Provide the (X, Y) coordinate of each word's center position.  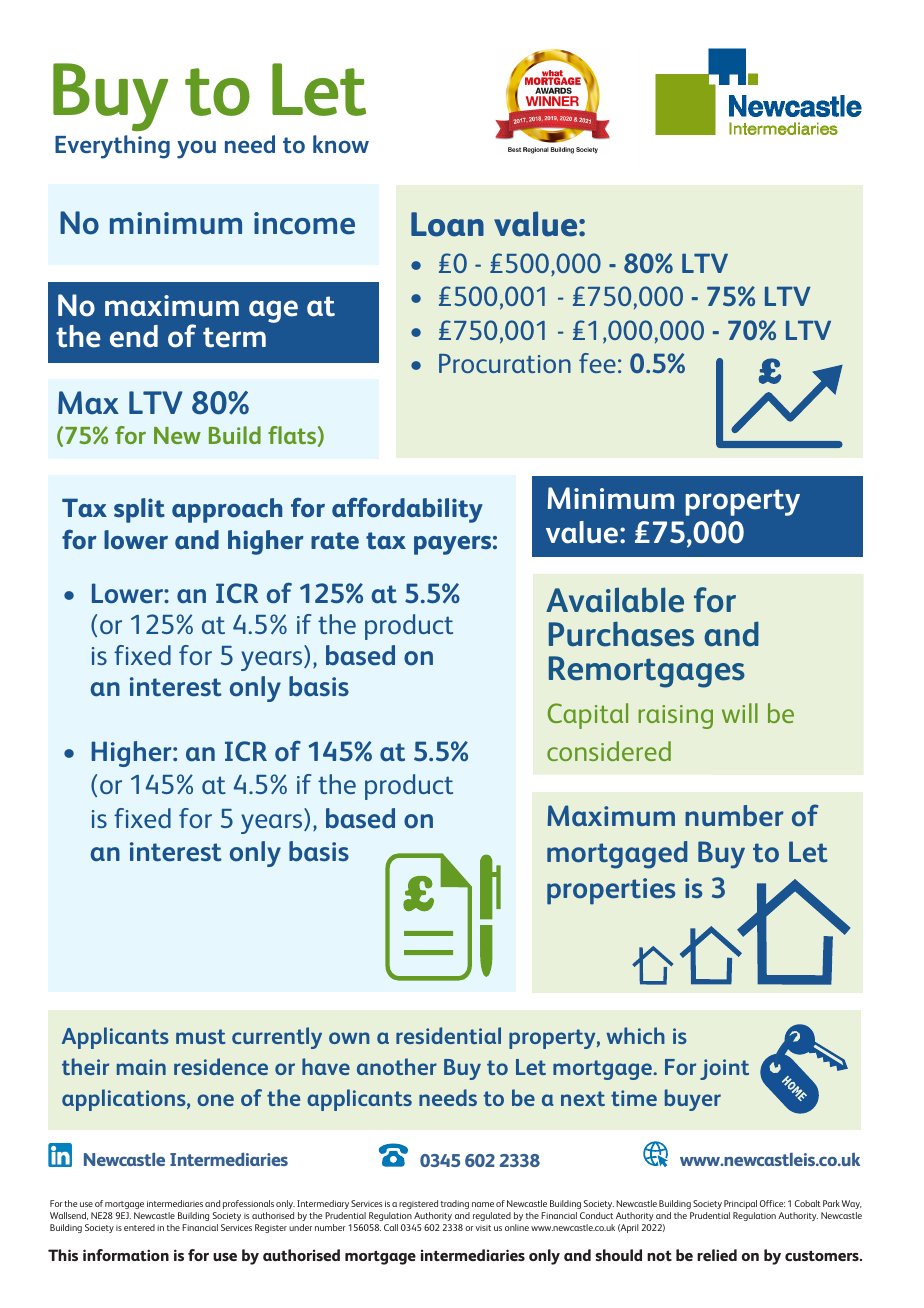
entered (139, 1227)
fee (597, 363)
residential (448, 1035)
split (139, 510)
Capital (588, 716)
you (196, 149)
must (201, 1036)
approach (227, 510)
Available (615, 600)
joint (724, 1069)
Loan (447, 224)
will (740, 713)
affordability (407, 510)
